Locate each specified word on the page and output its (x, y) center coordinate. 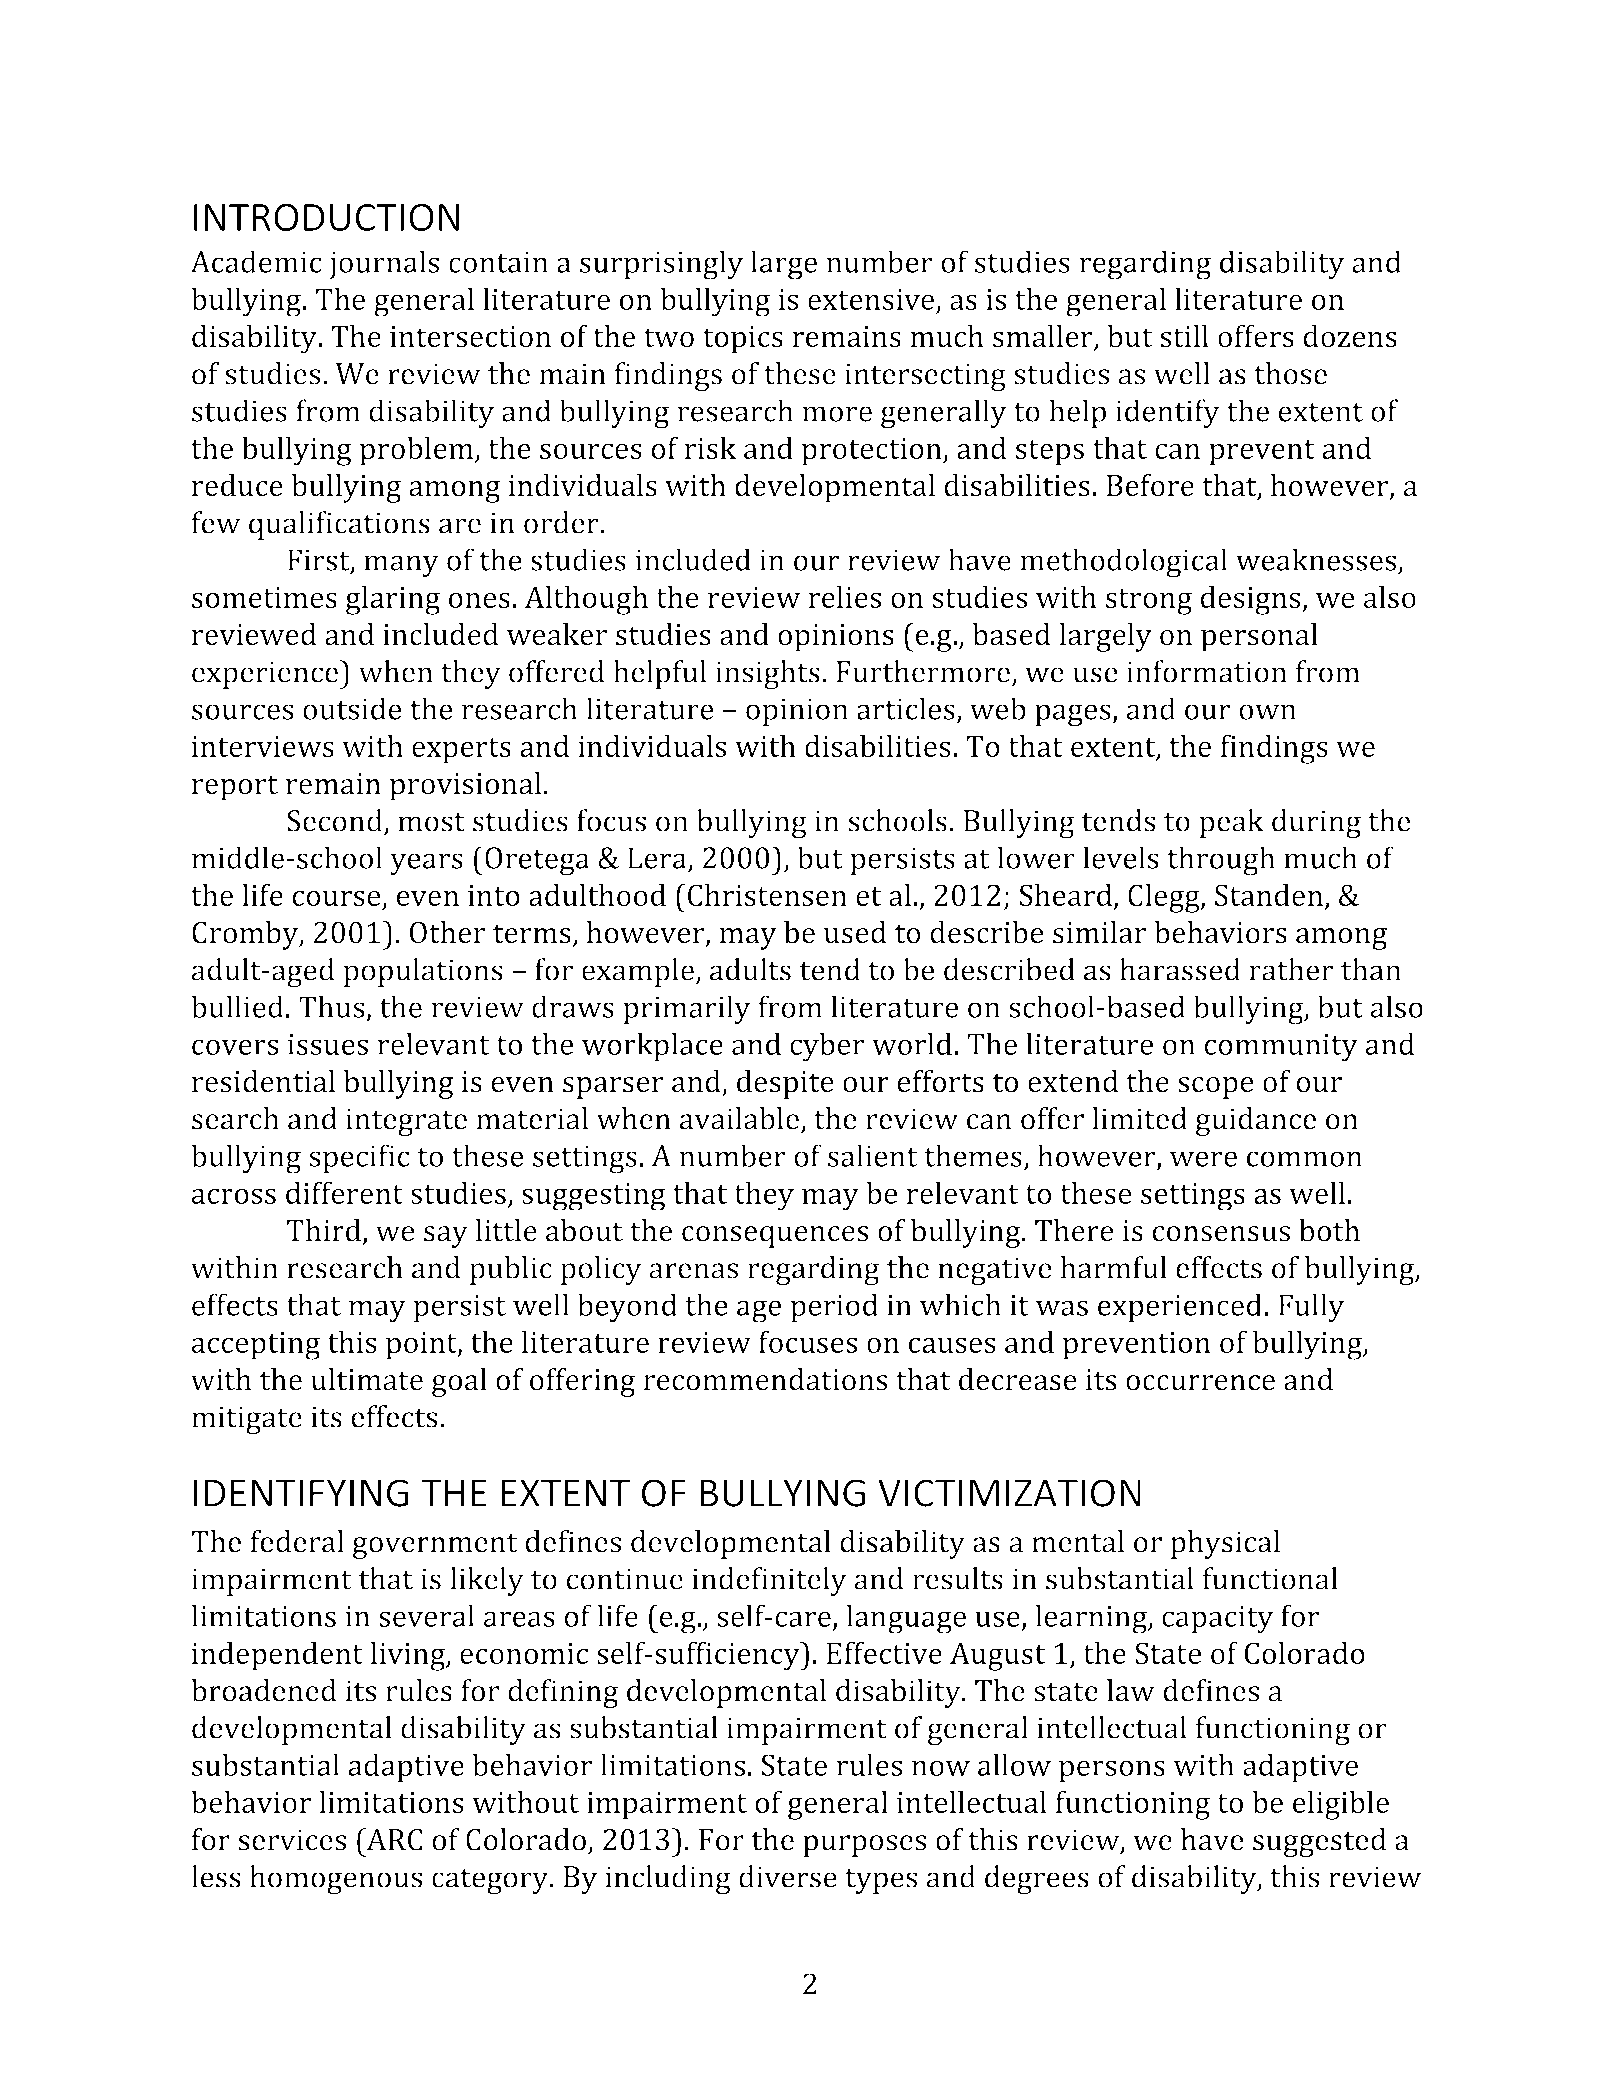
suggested (1319, 1842)
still (1184, 336)
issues (328, 1044)
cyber (827, 1047)
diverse (788, 1876)
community (1281, 1048)
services (292, 1840)
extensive (871, 299)
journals (384, 265)
